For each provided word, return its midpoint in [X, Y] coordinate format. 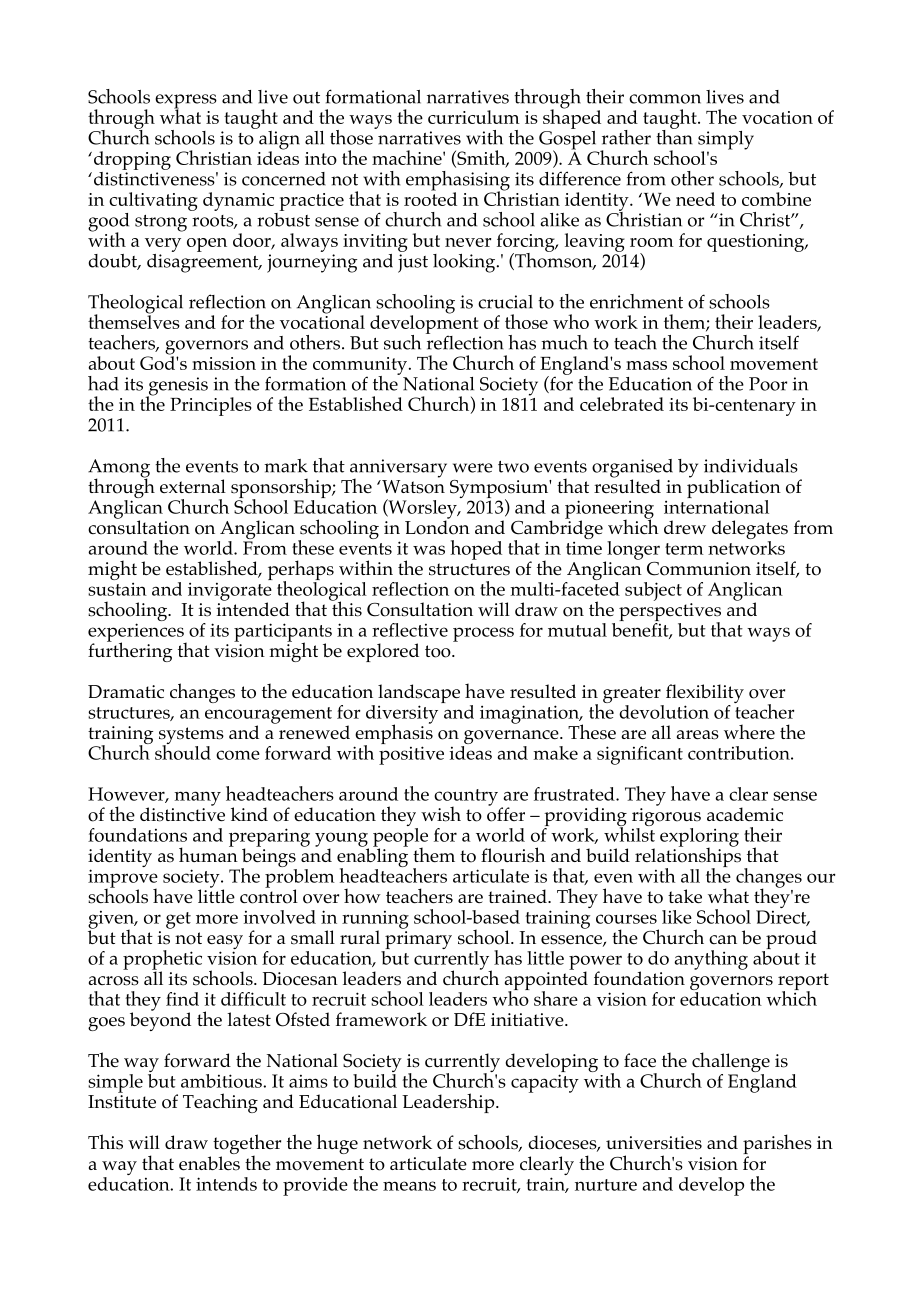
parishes [777, 1145]
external [193, 486]
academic [745, 814]
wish [441, 814]
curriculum [474, 117]
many [197, 798]
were [473, 468]
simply [726, 141]
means [409, 1186]
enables [209, 1163]
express [186, 102]
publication [734, 487]
